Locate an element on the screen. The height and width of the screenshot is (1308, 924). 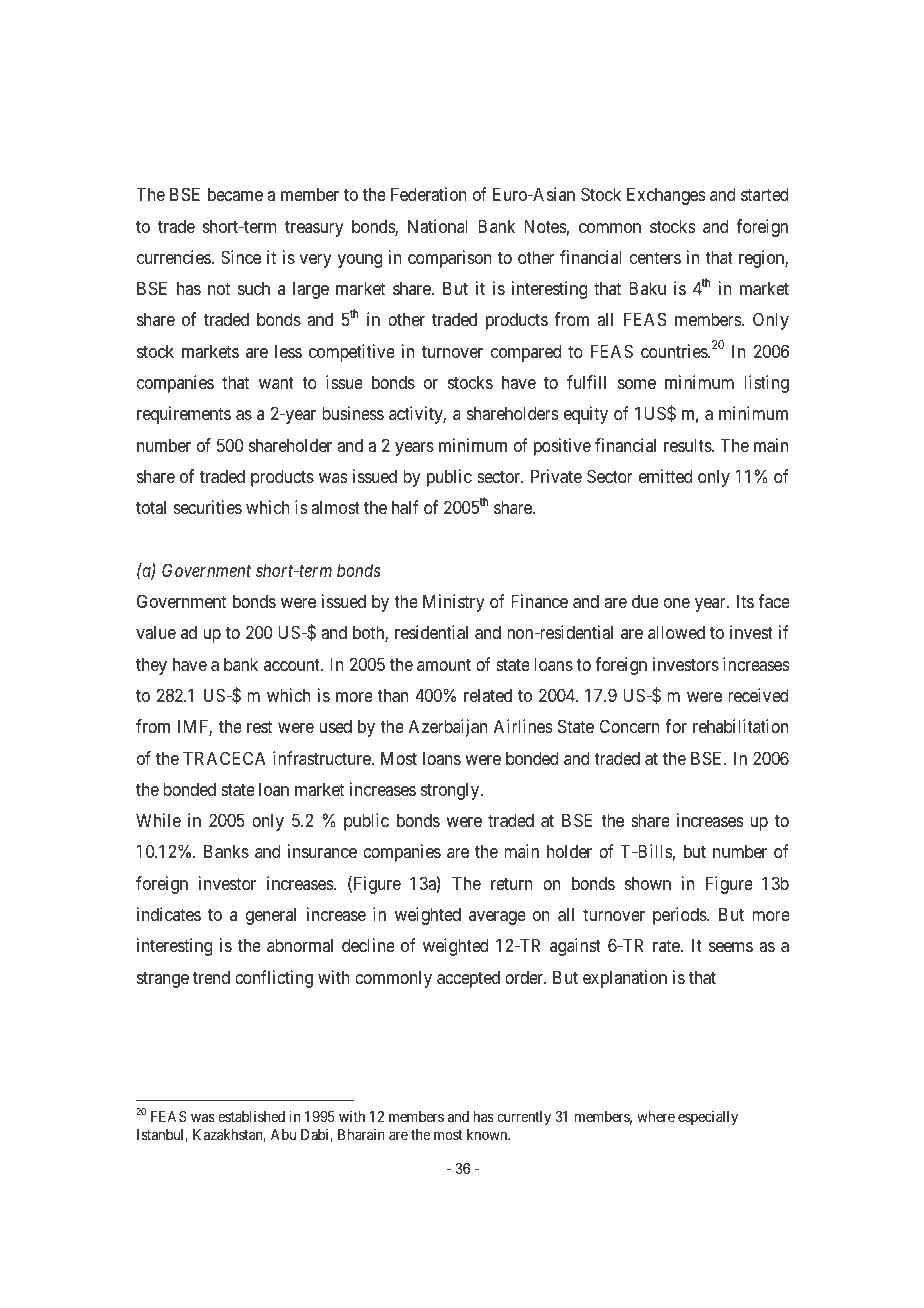
Exchanges is located at coordinates (666, 196).
